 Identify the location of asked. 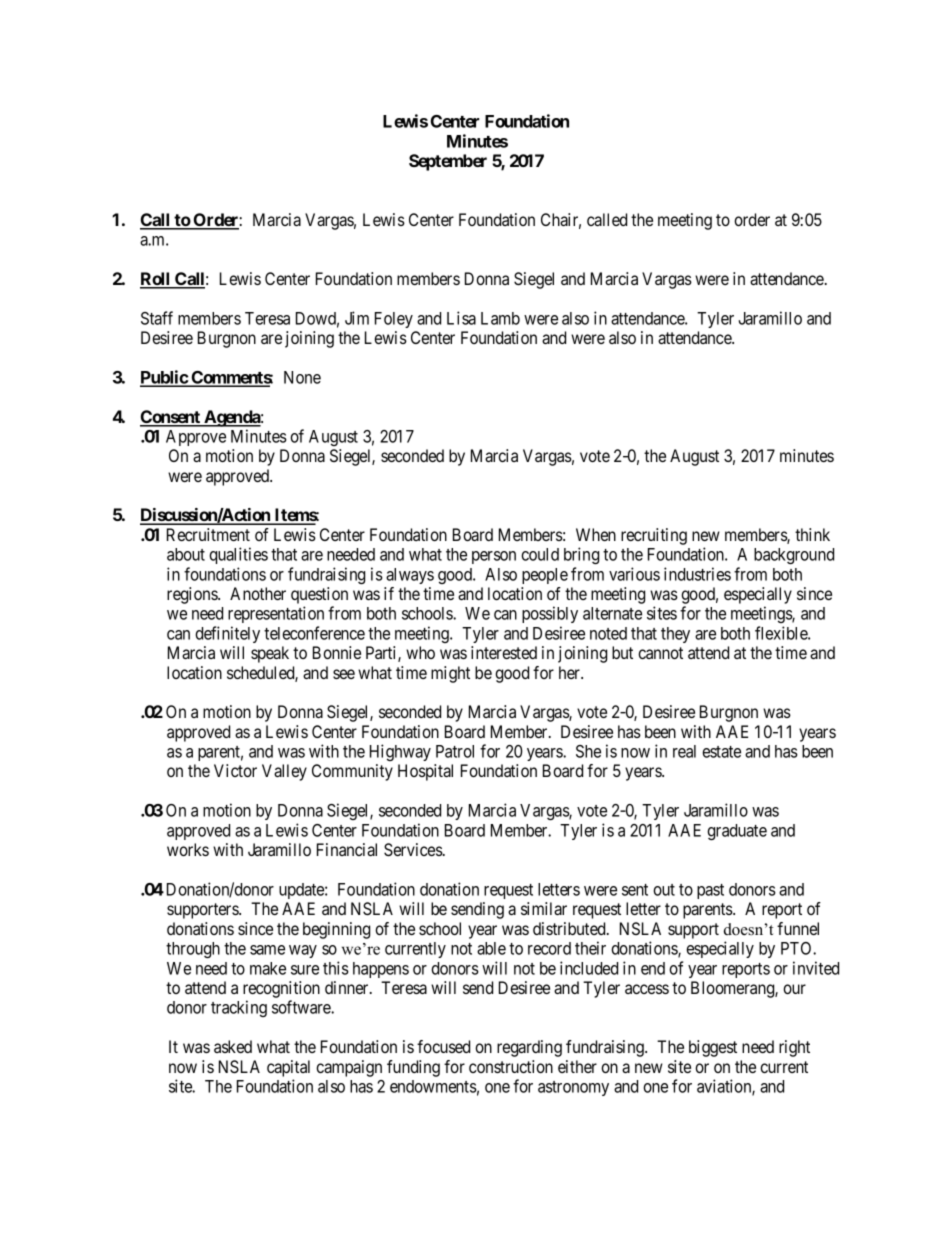
(233, 1046).
